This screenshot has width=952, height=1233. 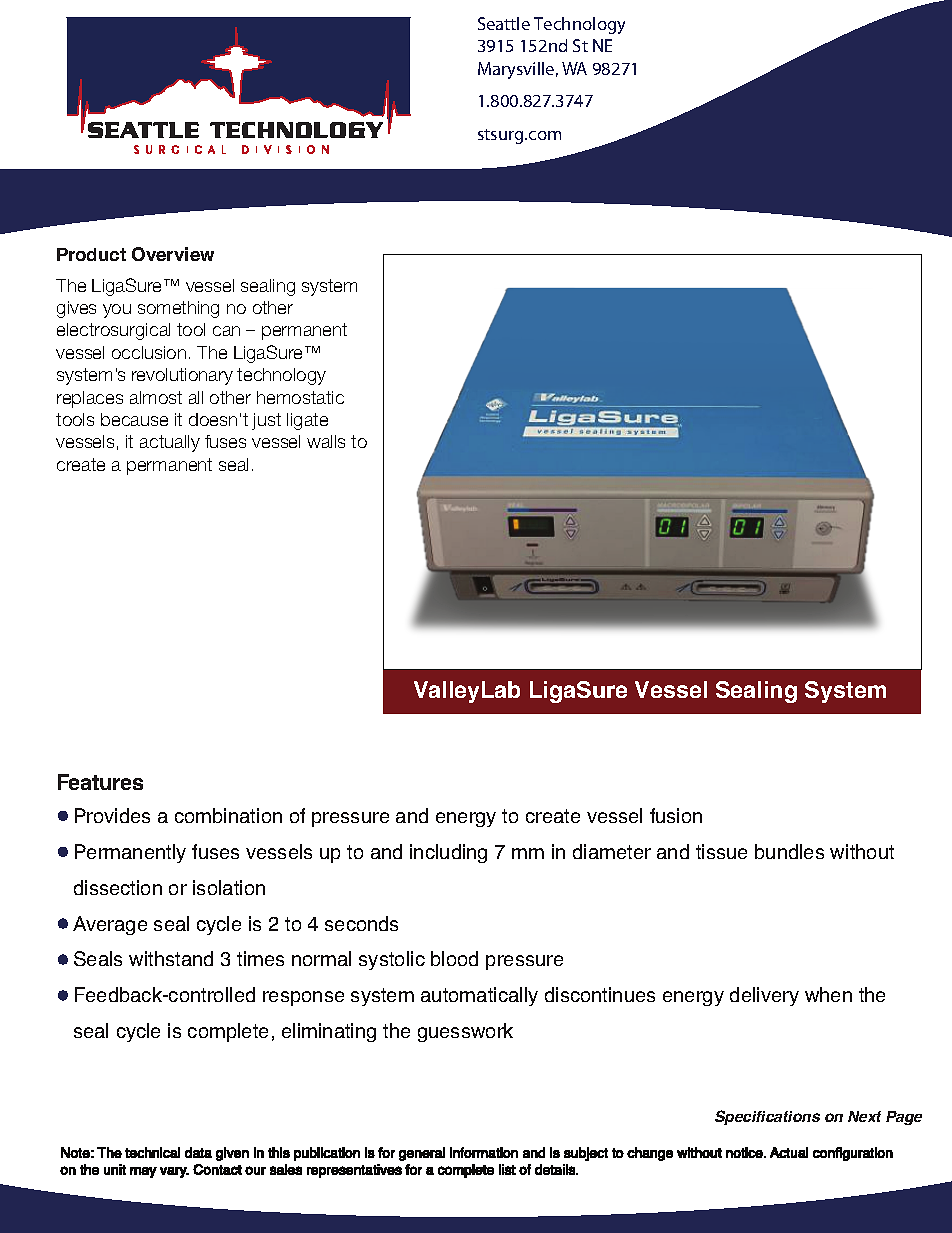 What do you see at coordinates (307, 421) in the screenshot?
I see `ligate` at bounding box center [307, 421].
